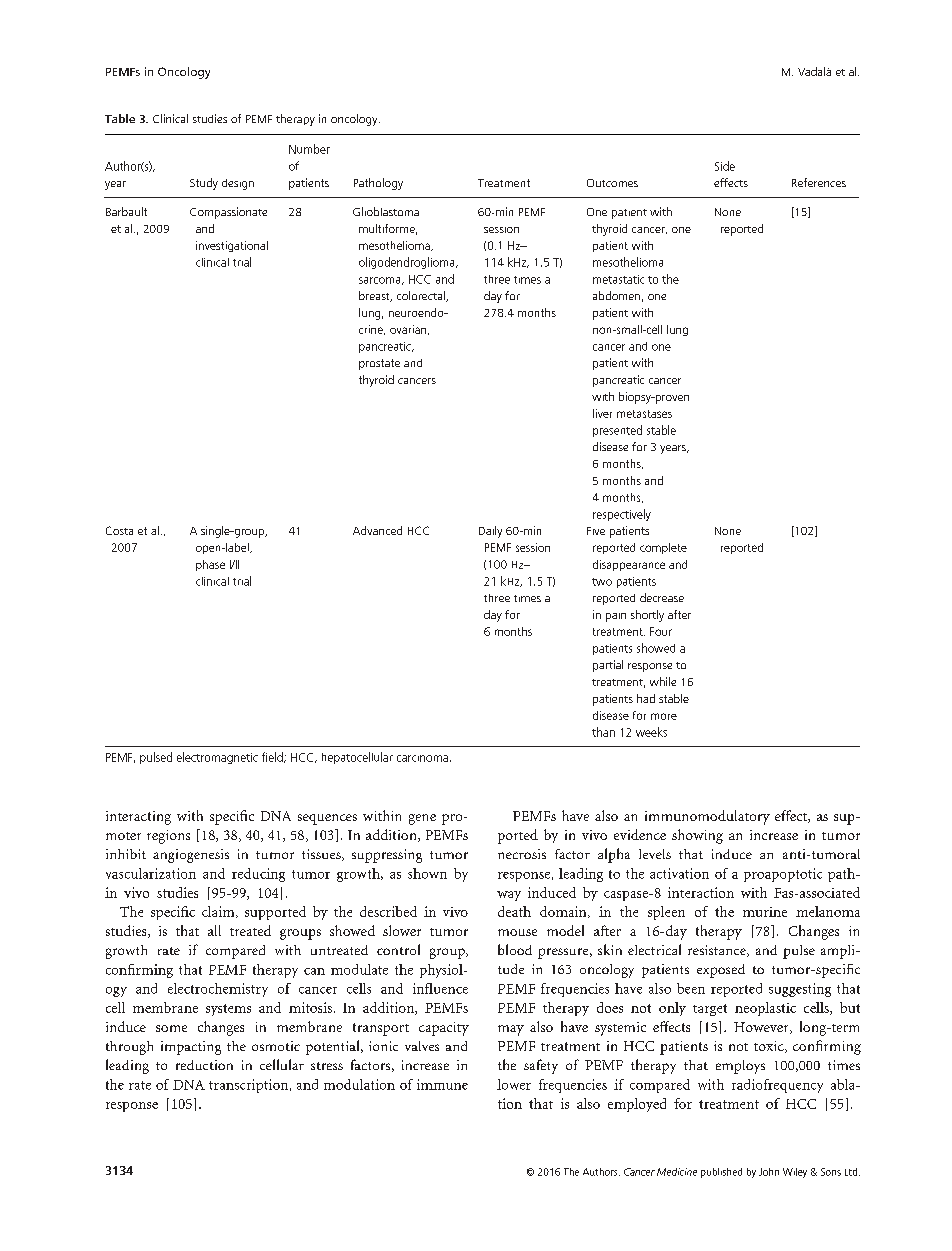 This image has width=952, height=1251. What do you see at coordinates (515, 949) in the image?
I see `blood` at bounding box center [515, 949].
